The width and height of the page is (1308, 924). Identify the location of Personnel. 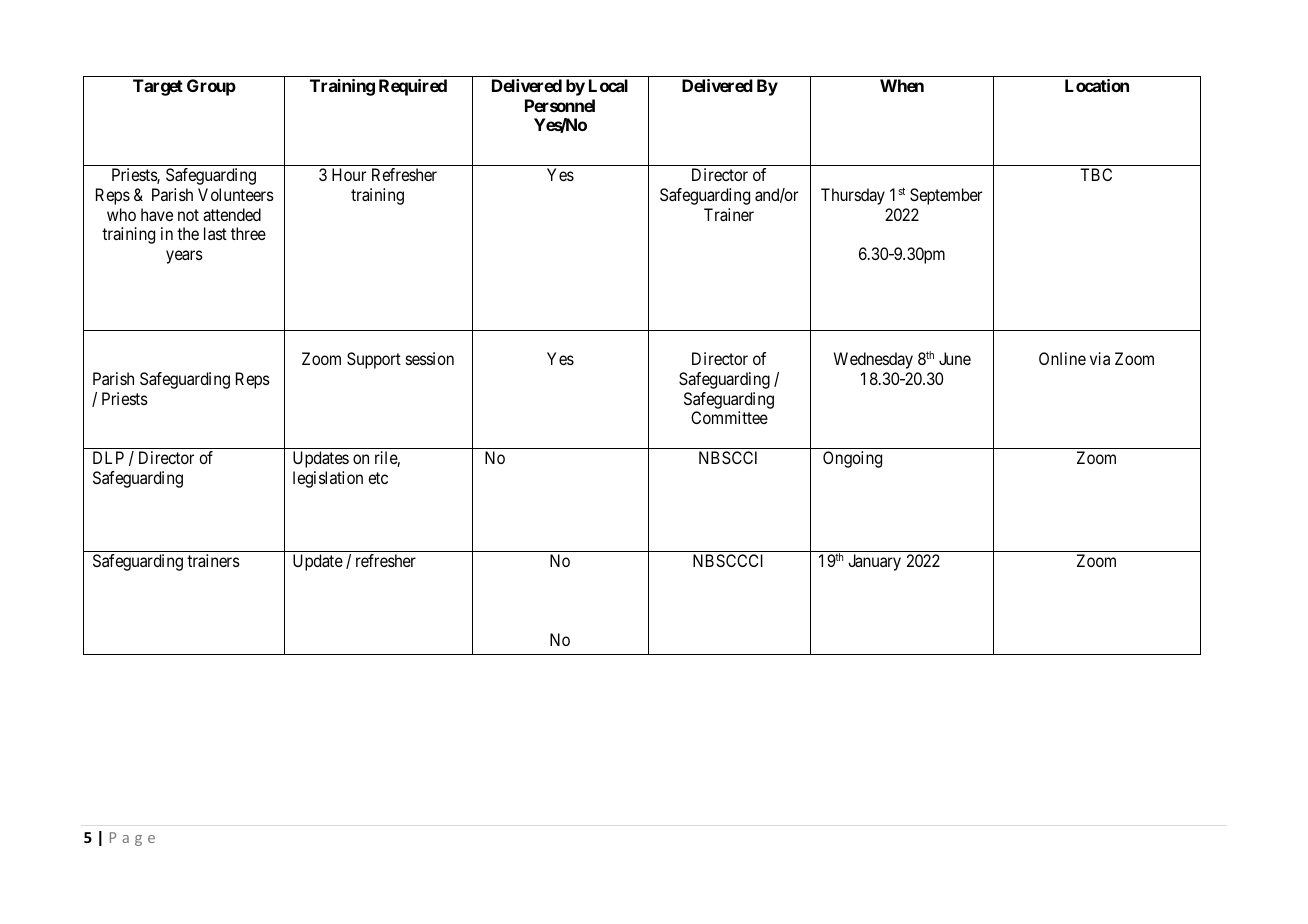
(560, 105).
